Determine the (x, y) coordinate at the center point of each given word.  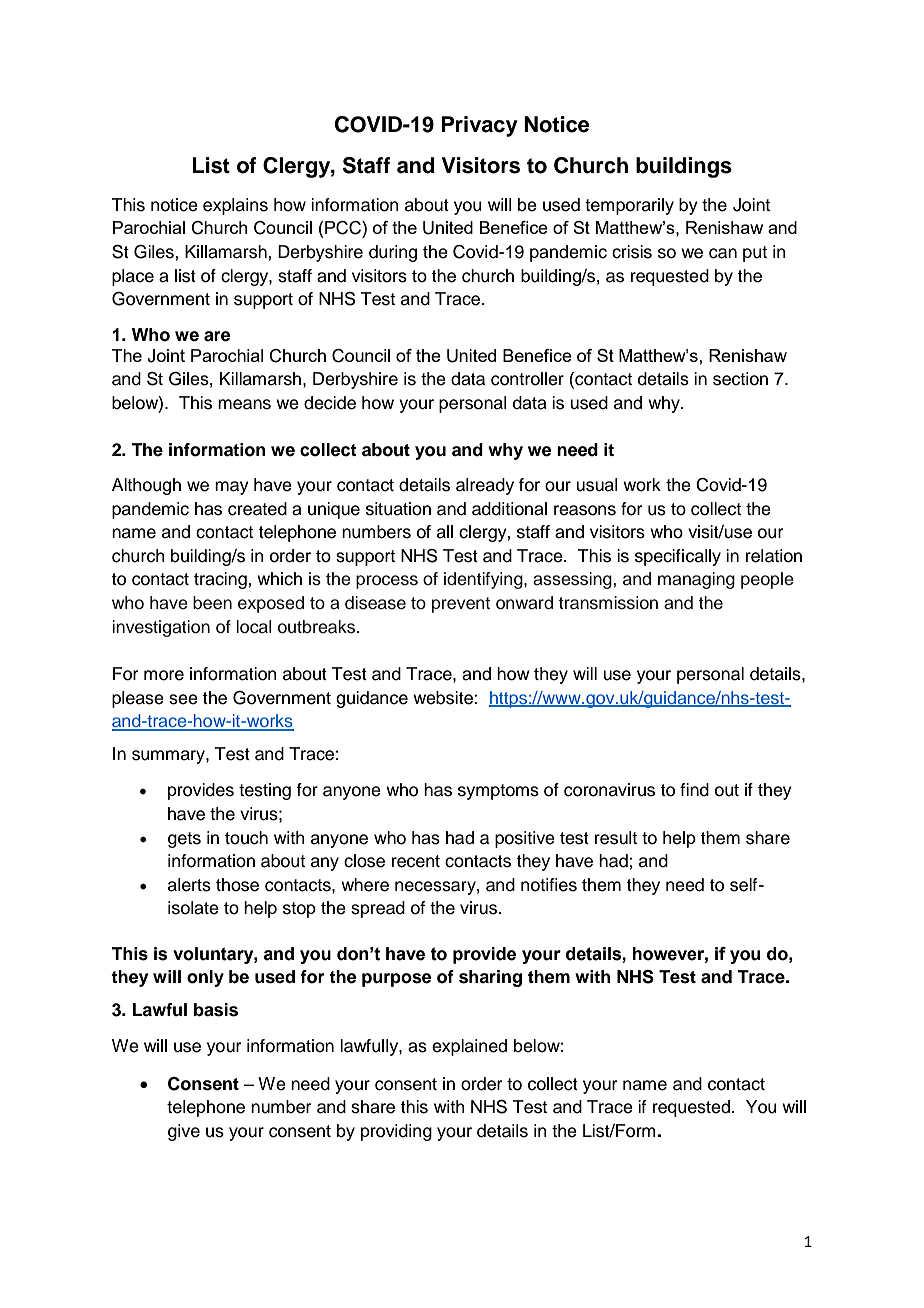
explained (469, 1047)
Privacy (480, 126)
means (244, 404)
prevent (461, 605)
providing (396, 1132)
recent (416, 861)
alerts (189, 885)
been (212, 603)
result (616, 838)
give (184, 1132)
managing (696, 580)
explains (235, 206)
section (740, 379)
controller (527, 379)
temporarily (629, 206)
